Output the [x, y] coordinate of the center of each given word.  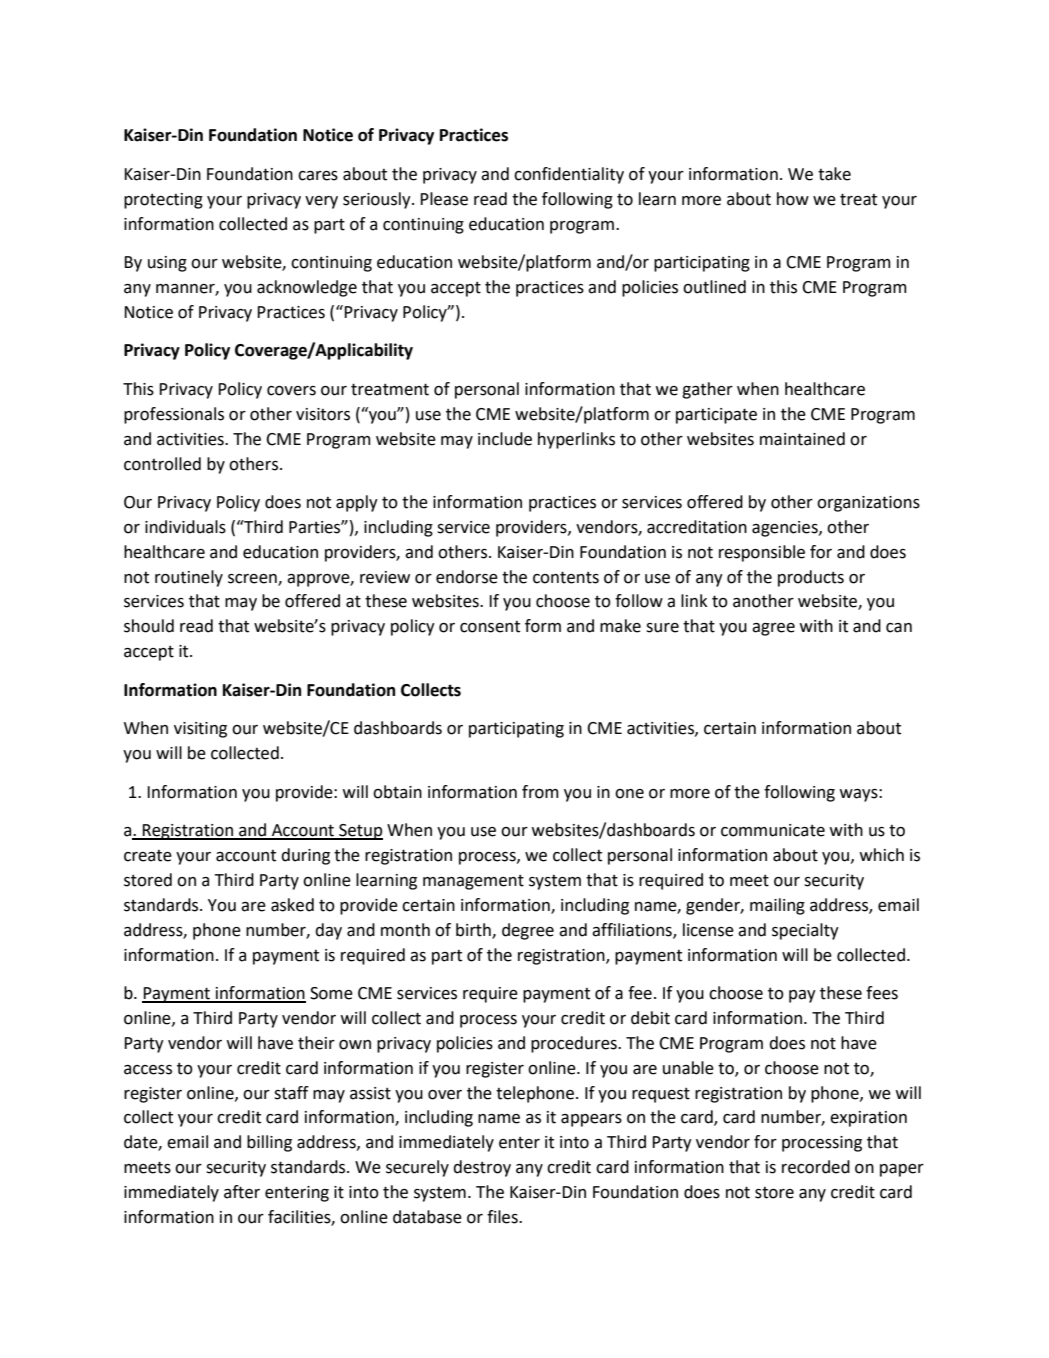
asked [292, 905]
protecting [163, 201]
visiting [200, 730]
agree [773, 629]
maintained [802, 439]
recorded [816, 1167]
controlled [162, 464]
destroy [482, 1168]
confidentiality [569, 175]
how [793, 199]
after [242, 1192]
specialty [805, 931]
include [505, 439]
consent [490, 627]
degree [528, 931]
